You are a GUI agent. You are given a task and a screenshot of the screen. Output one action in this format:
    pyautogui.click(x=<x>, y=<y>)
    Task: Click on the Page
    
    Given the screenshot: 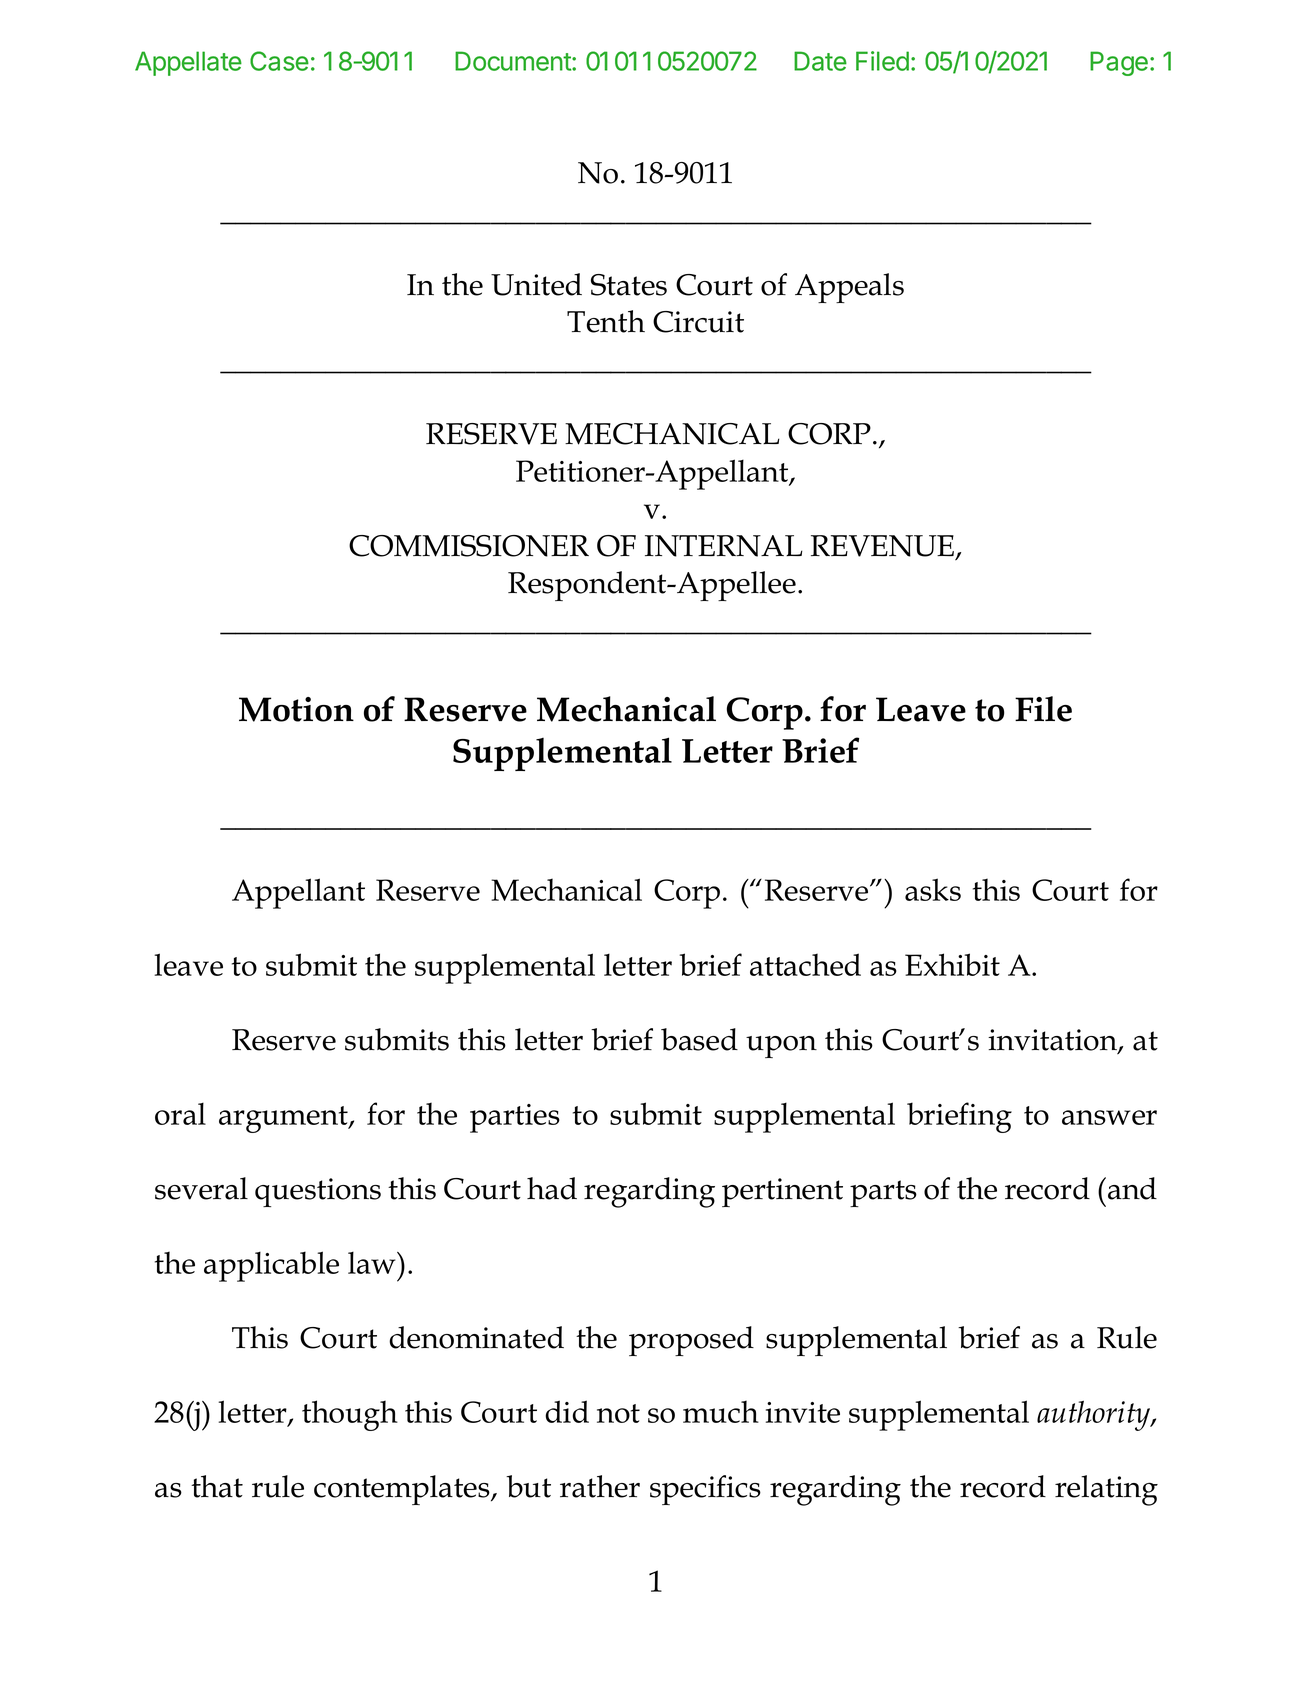 What is the action you would take?
    pyautogui.click(x=1119, y=63)
